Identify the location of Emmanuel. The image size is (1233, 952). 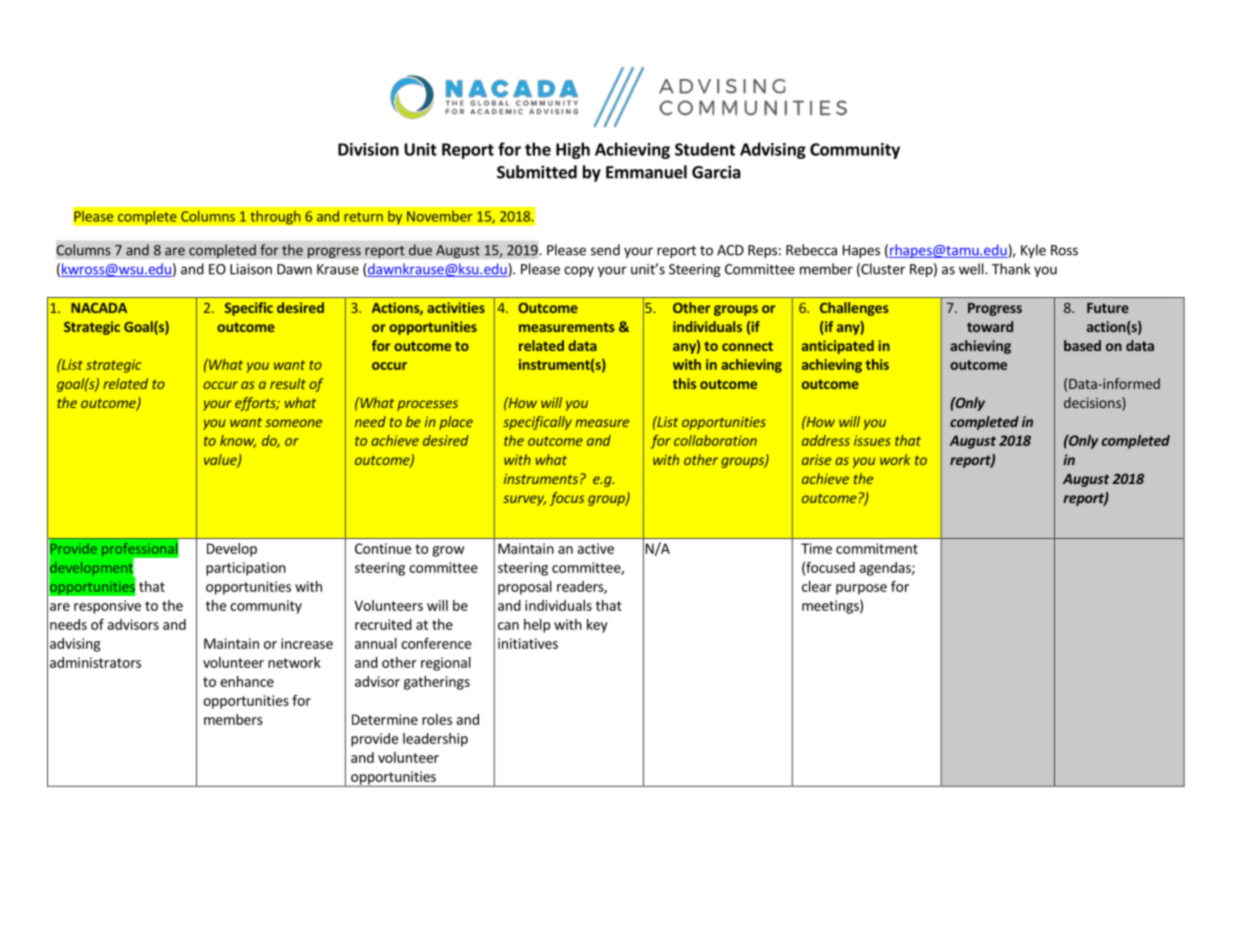
(646, 172).
